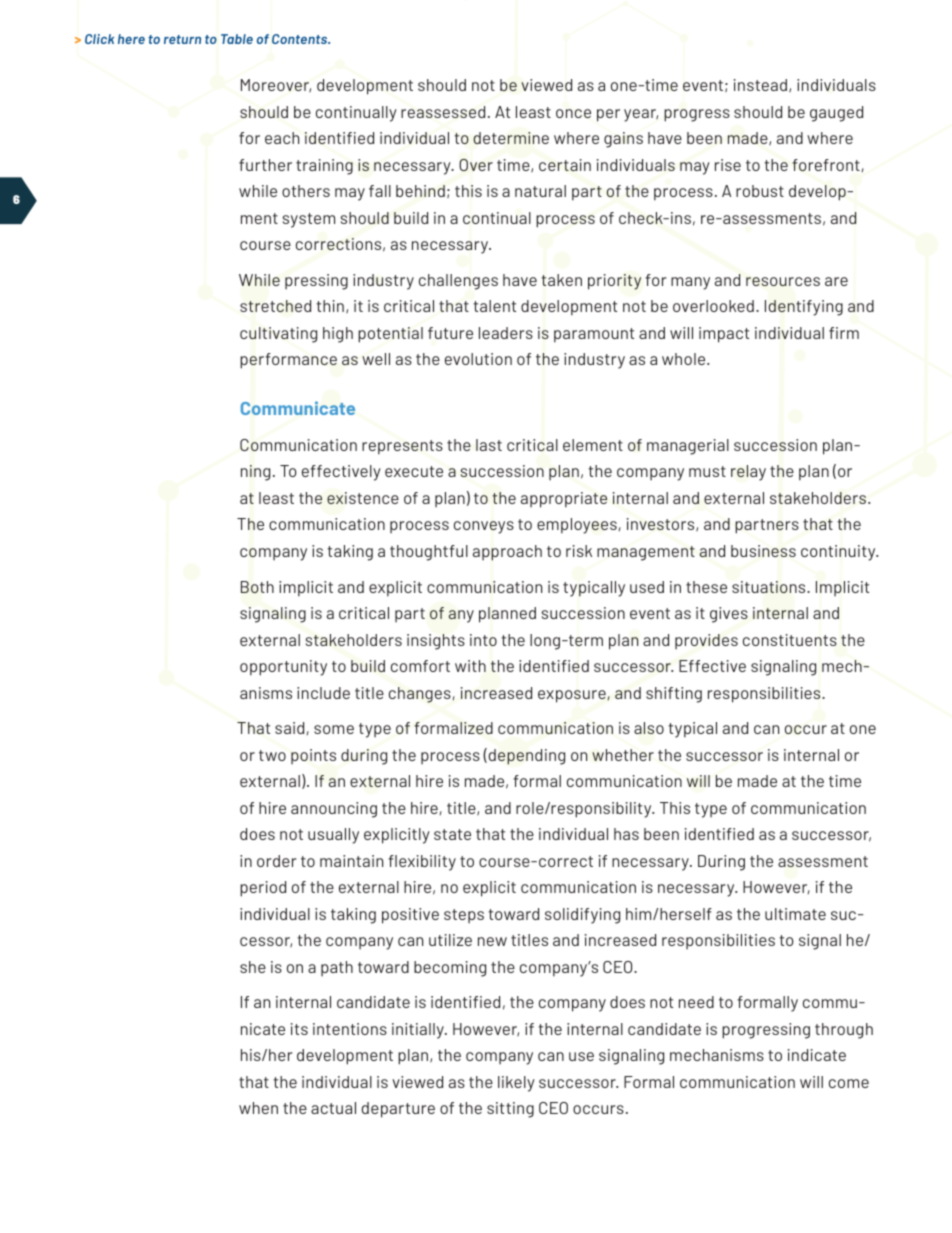 Image resolution: width=952 pixels, height=1233 pixels. What do you see at coordinates (507, 553) in the screenshot?
I see `approach` at bounding box center [507, 553].
